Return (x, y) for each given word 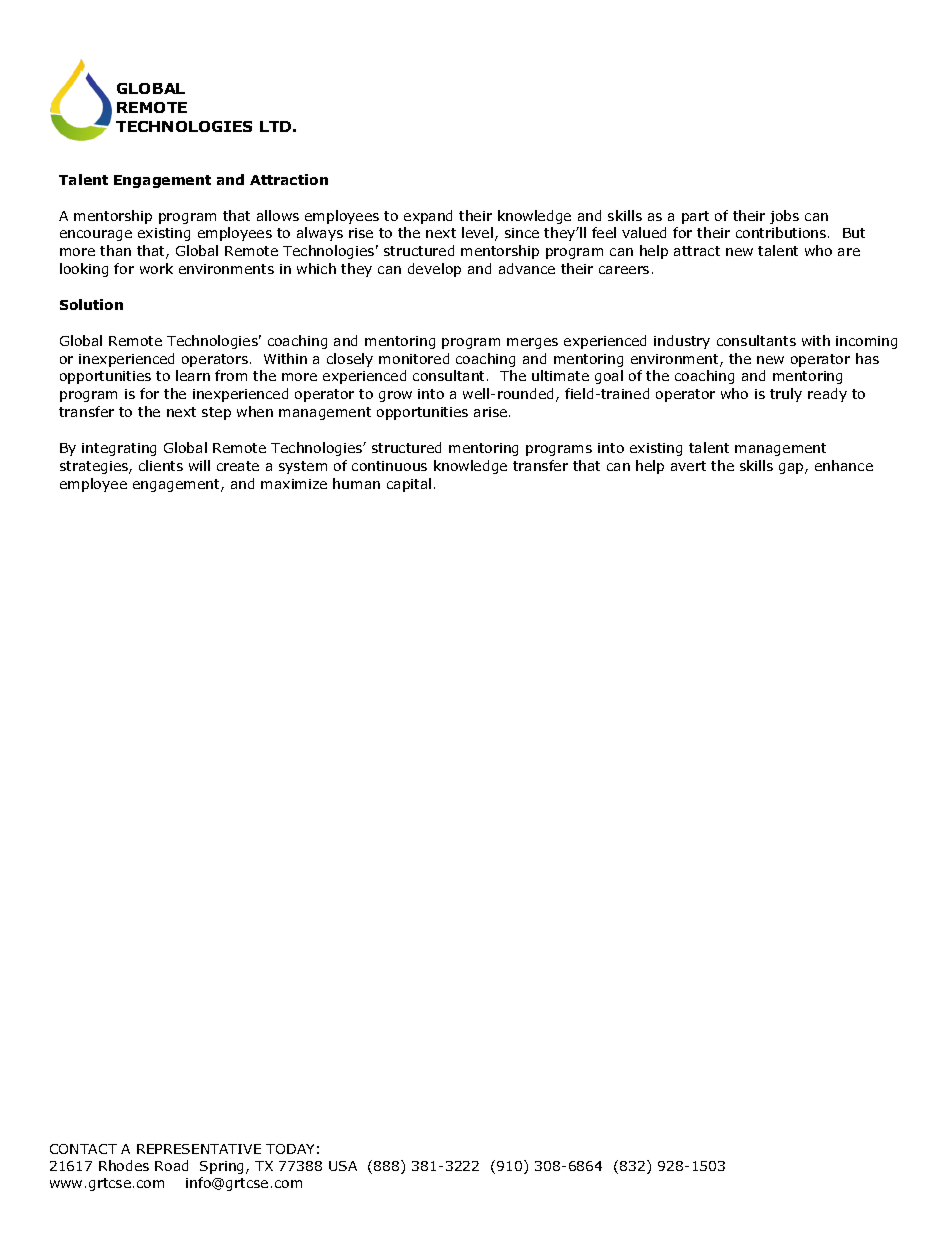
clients (161, 465)
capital (409, 485)
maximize (294, 484)
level (477, 232)
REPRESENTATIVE (199, 1149)
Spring (223, 1167)
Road (171, 1165)
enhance (844, 465)
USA (343, 1166)
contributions (782, 232)
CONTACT (83, 1149)
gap (792, 468)
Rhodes (124, 1165)
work (156, 268)
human (356, 483)
